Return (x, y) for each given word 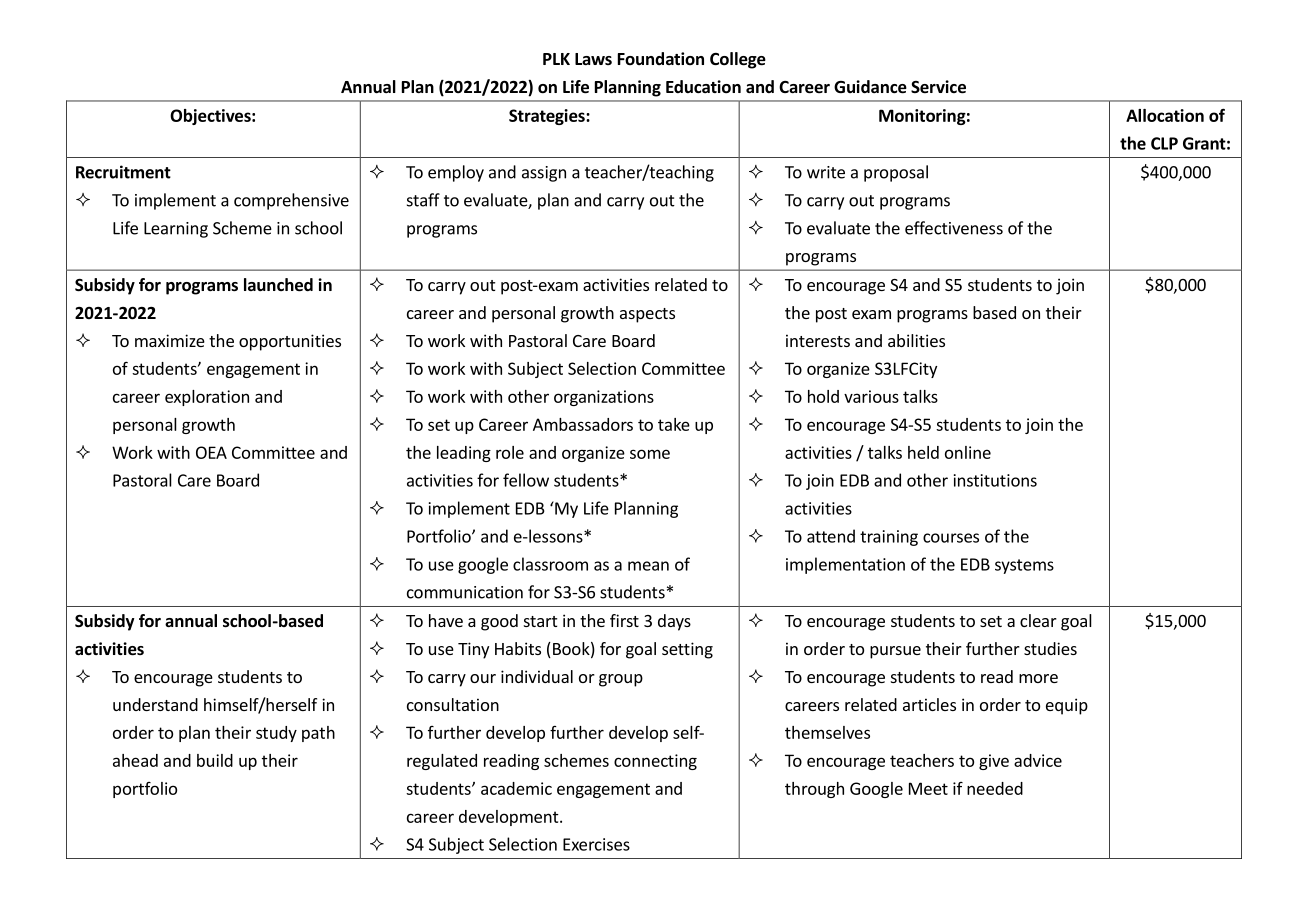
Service (938, 87)
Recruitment (123, 172)
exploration (207, 398)
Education (703, 87)
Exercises (596, 844)
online (968, 452)
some (650, 454)
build (215, 760)
